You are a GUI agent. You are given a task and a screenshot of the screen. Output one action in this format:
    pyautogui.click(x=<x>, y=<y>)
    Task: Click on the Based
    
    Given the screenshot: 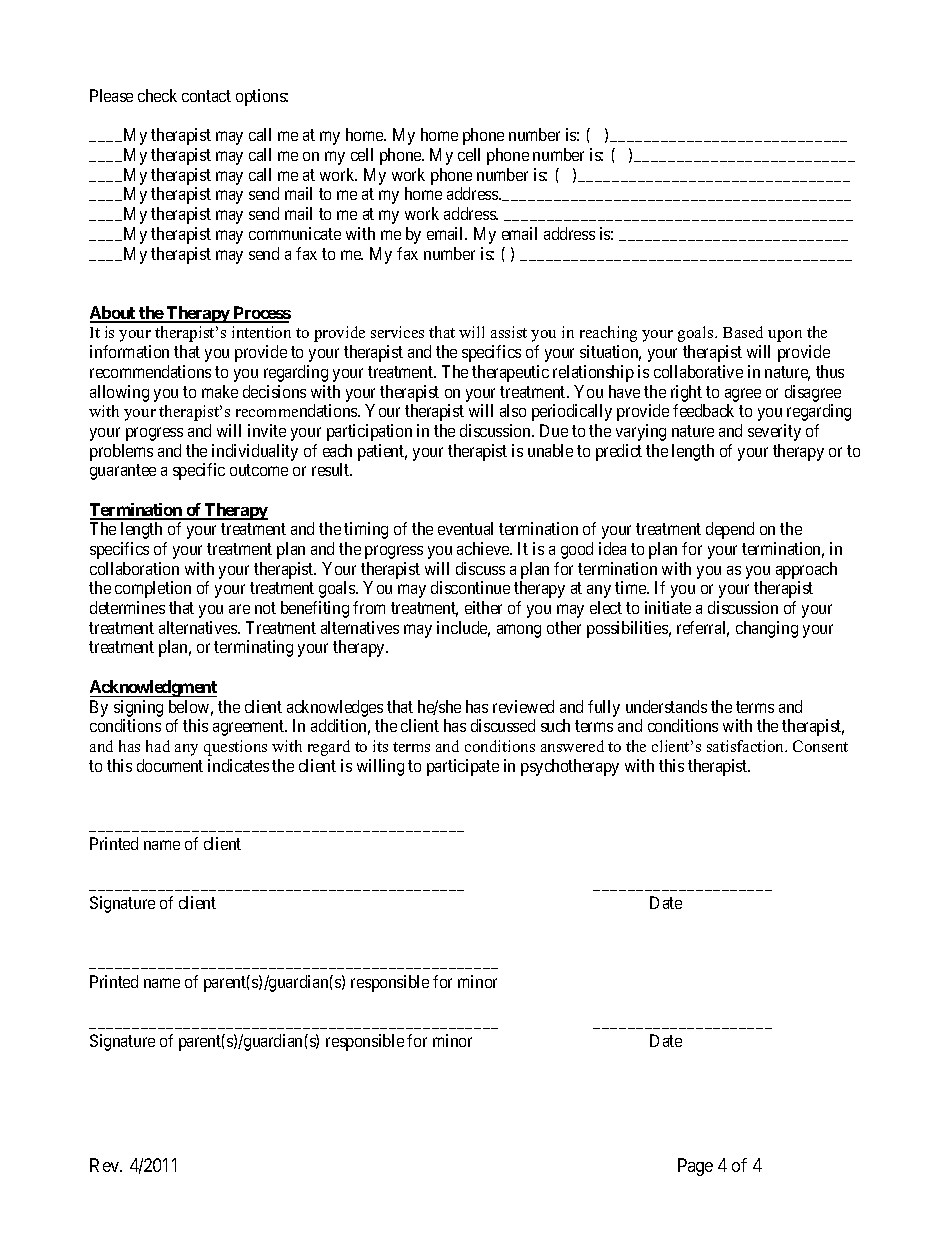 What is the action you would take?
    pyautogui.click(x=743, y=332)
